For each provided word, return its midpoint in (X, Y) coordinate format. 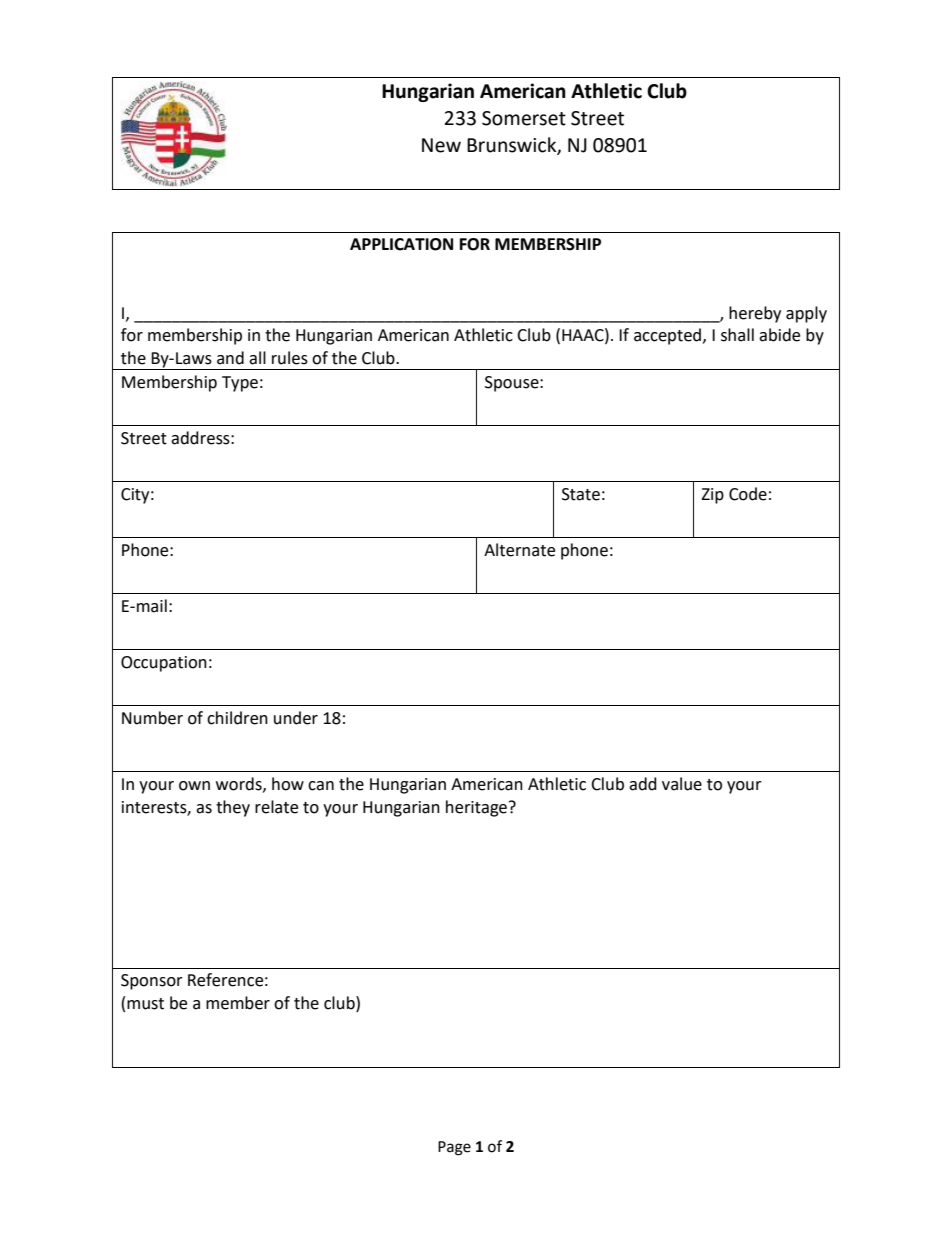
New (441, 145)
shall (737, 335)
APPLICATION (401, 244)
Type (240, 384)
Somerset (524, 118)
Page (454, 1148)
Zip (712, 496)
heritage (478, 808)
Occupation (164, 664)
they (233, 808)
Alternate (519, 550)
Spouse (513, 384)
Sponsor (152, 982)
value (682, 784)
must (145, 1004)
